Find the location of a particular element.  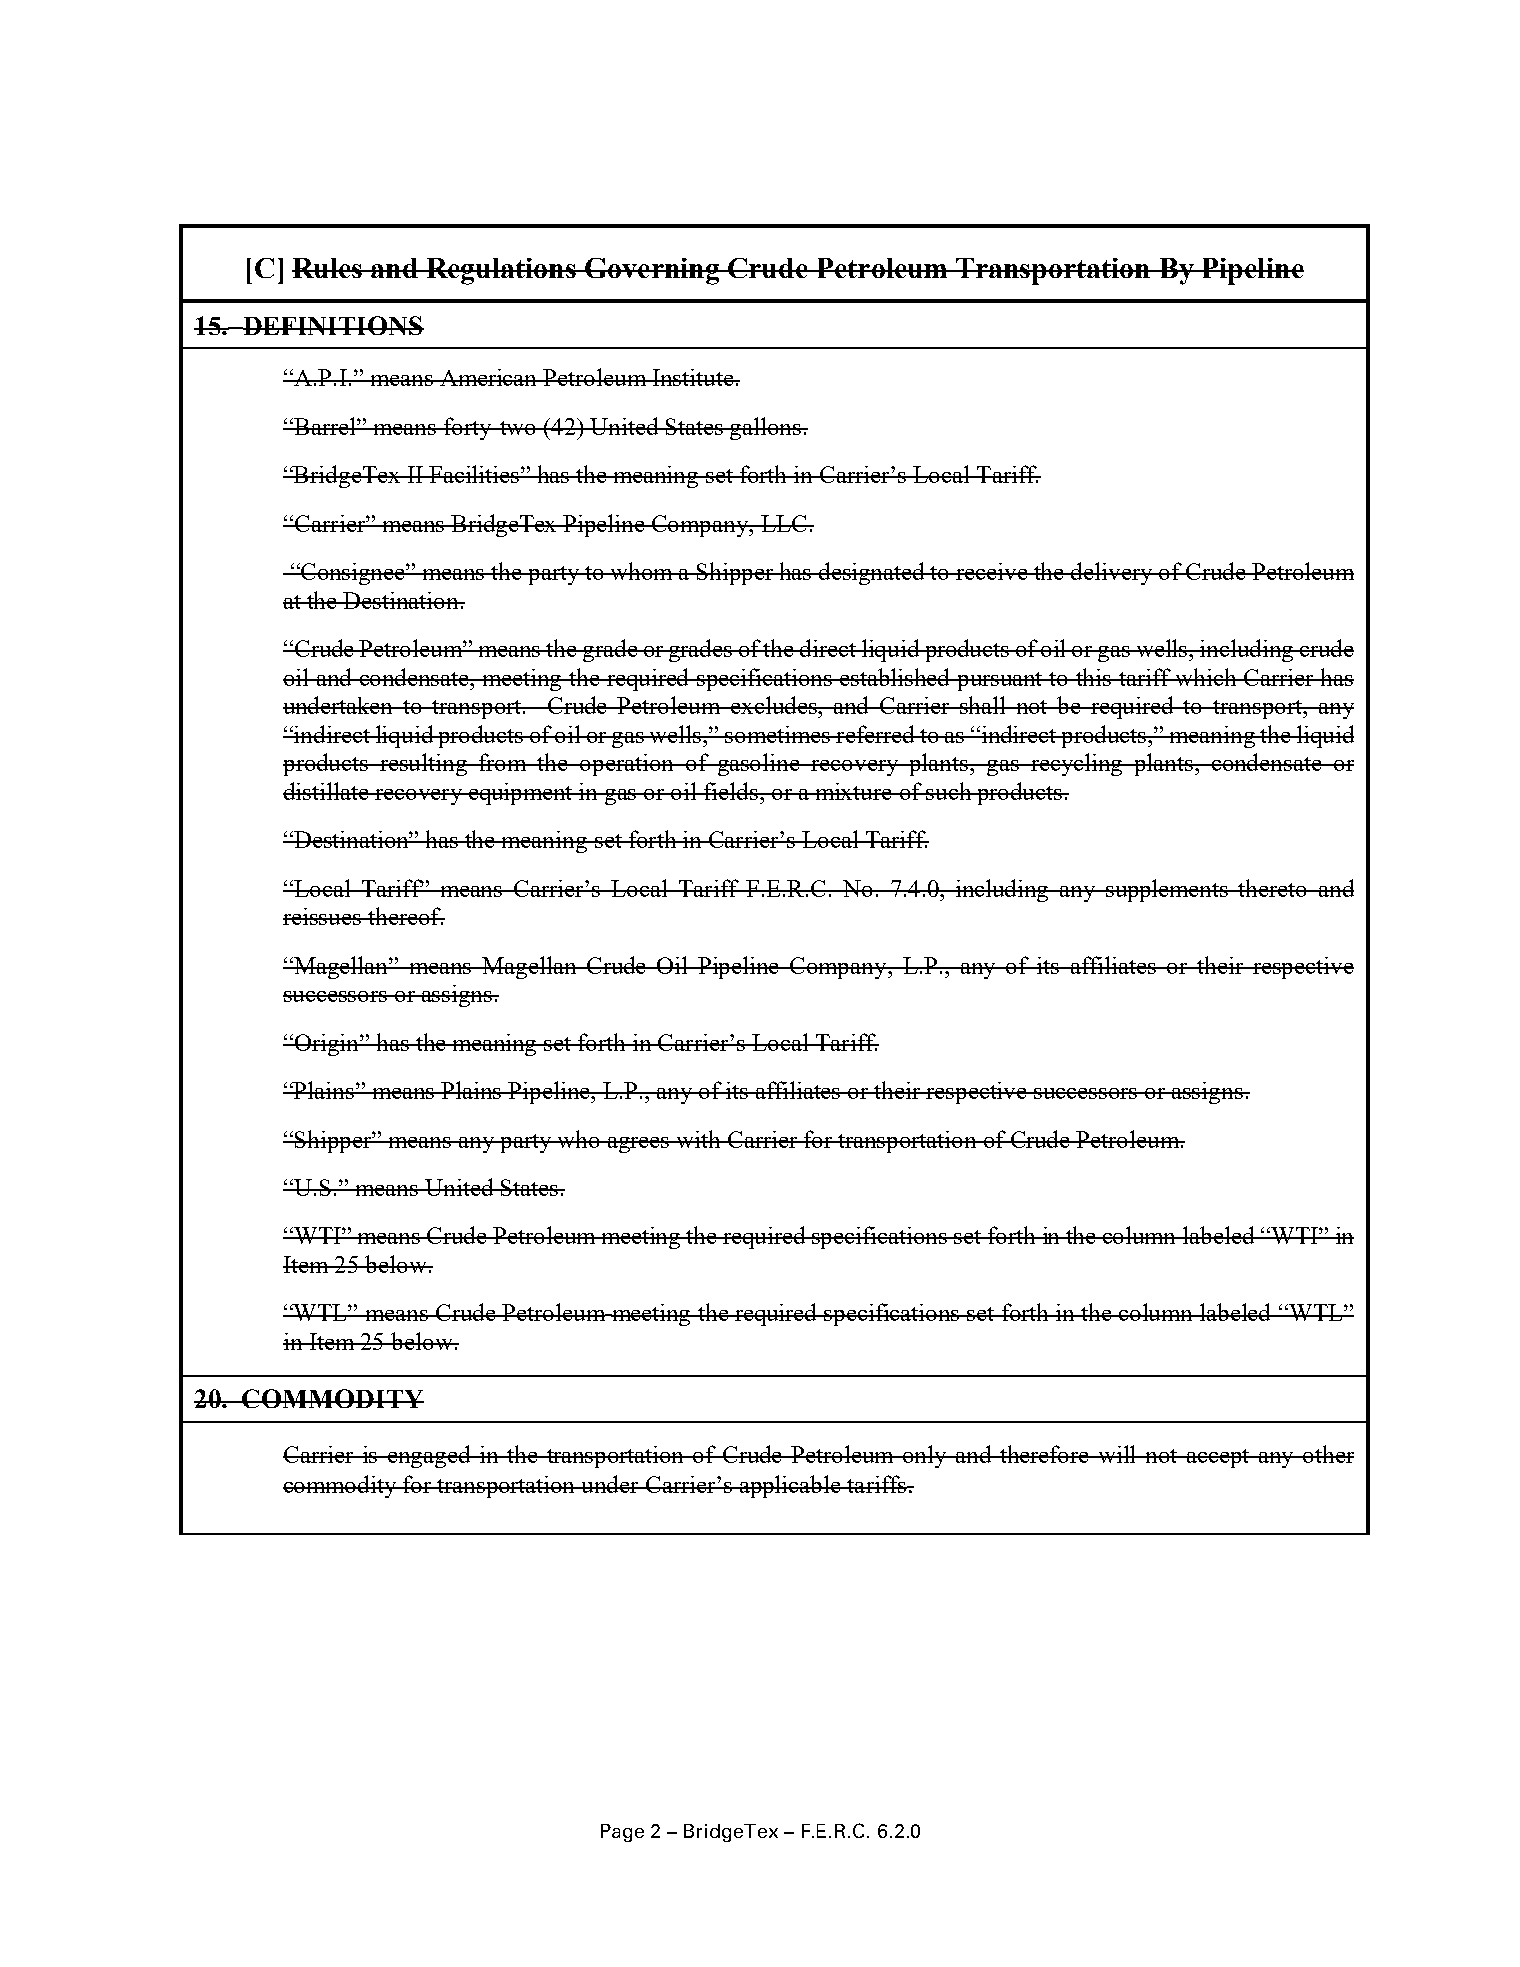

with is located at coordinates (698, 1139).
